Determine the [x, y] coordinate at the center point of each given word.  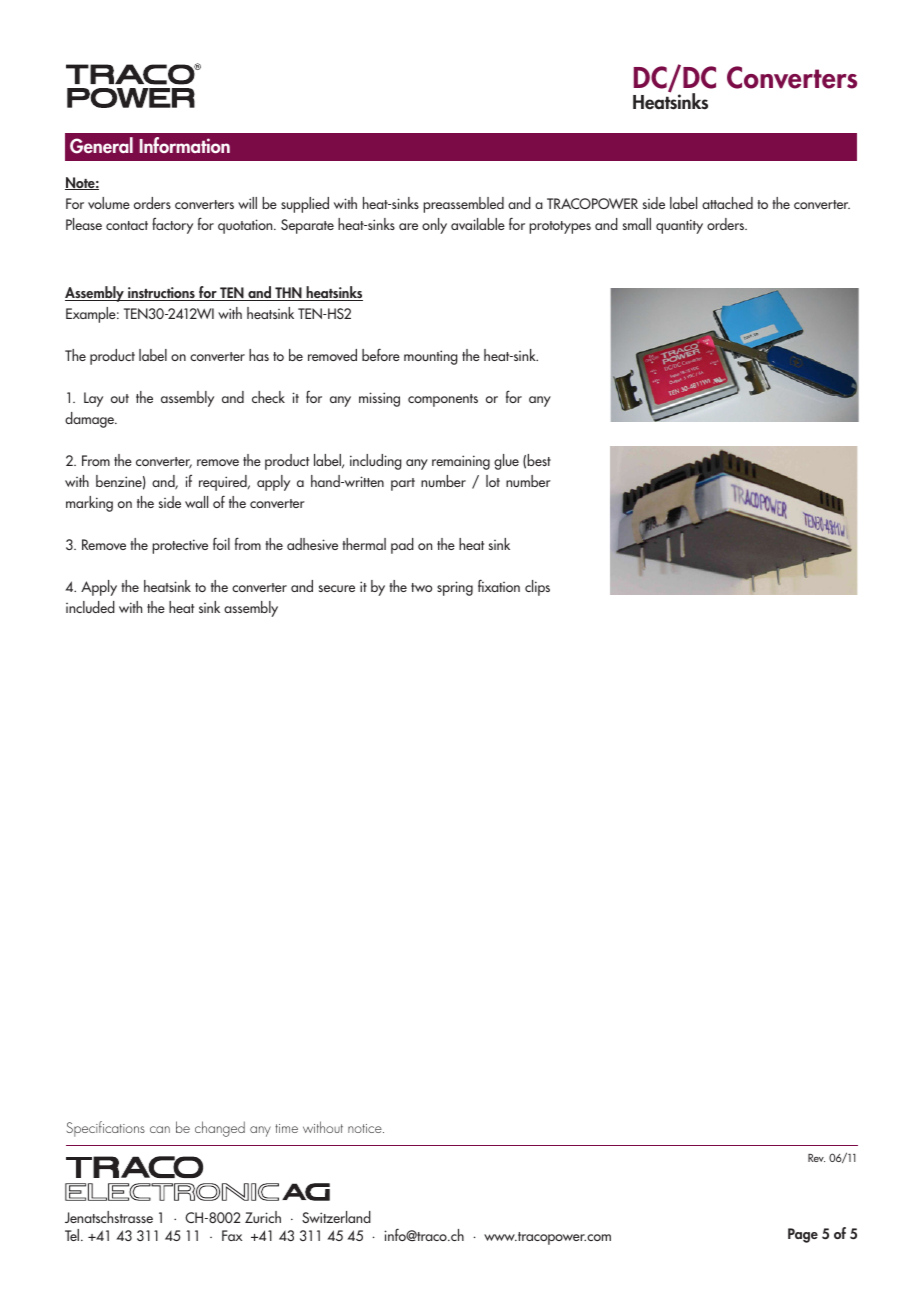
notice [366, 1128]
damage [91, 420]
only [434, 226]
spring [455, 588]
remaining [461, 462]
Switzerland [336, 1217]
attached [727, 203]
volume [109, 203]
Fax [232, 1235]
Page [803, 1235]
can [160, 1129]
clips [537, 588]
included [90, 607]
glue [506, 462]
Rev [816, 1158]
